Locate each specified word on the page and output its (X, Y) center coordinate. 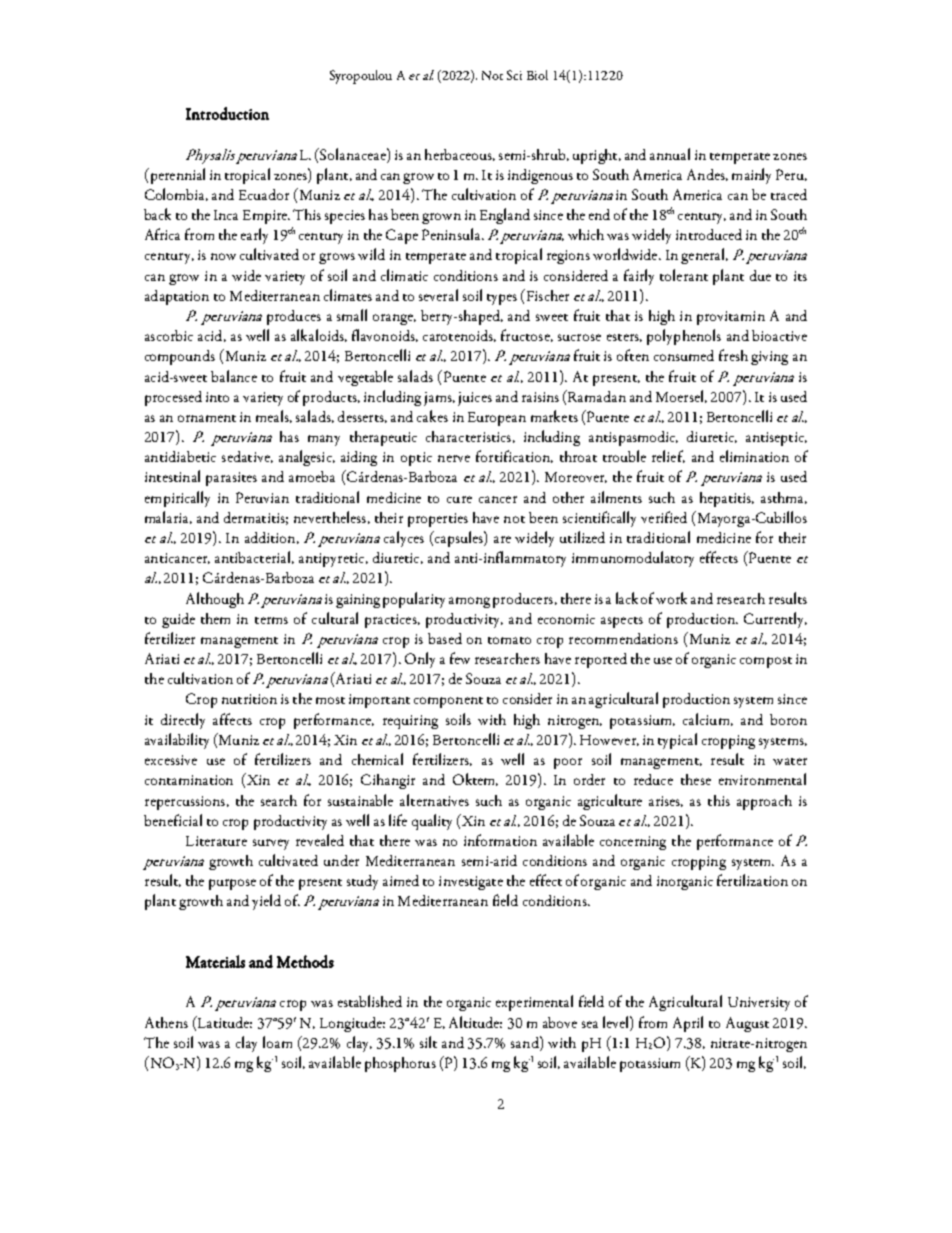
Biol (537, 75)
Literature (216, 841)
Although (215, 600)
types (502, 299)
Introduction (227, 113)
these (696, 779)
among (469, 602)
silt (428, 1042)
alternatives (434, 800)
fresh (733, 355)
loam (277, 1042)
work (671, 598)
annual (670, 154)
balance (234, 376)
